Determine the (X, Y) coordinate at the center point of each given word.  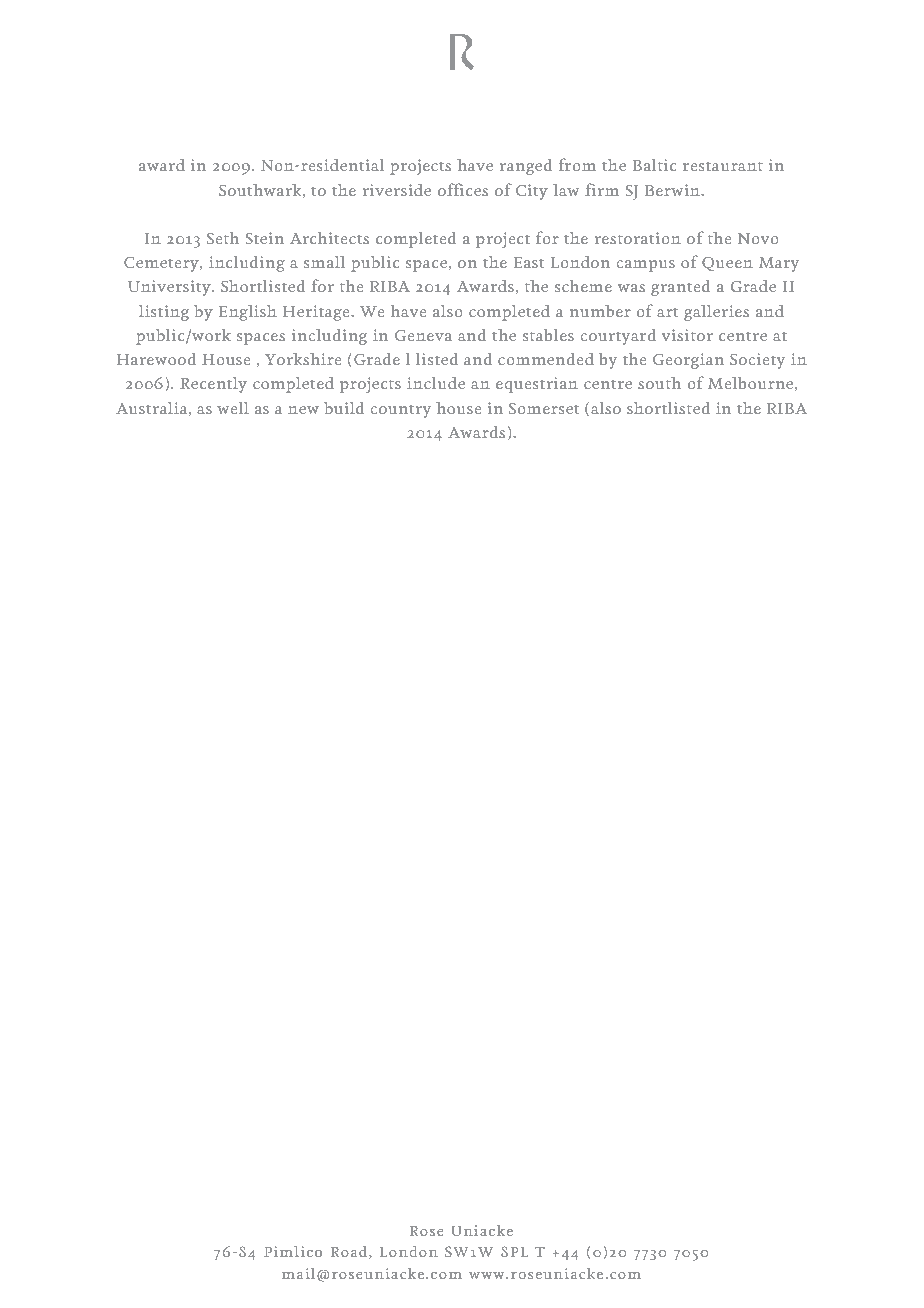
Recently (213, 385)
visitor (687, 335)
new (303, 410)
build (344, 408)
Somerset (544, 408)
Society (757, 361)
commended (546, 359)
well (233, 408)
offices (463, 189)
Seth (223, 238)
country (401, 411)
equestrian (537, 385)
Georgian (688, 361)
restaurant (723, 166)
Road (350, 1252)
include (436, 383)
